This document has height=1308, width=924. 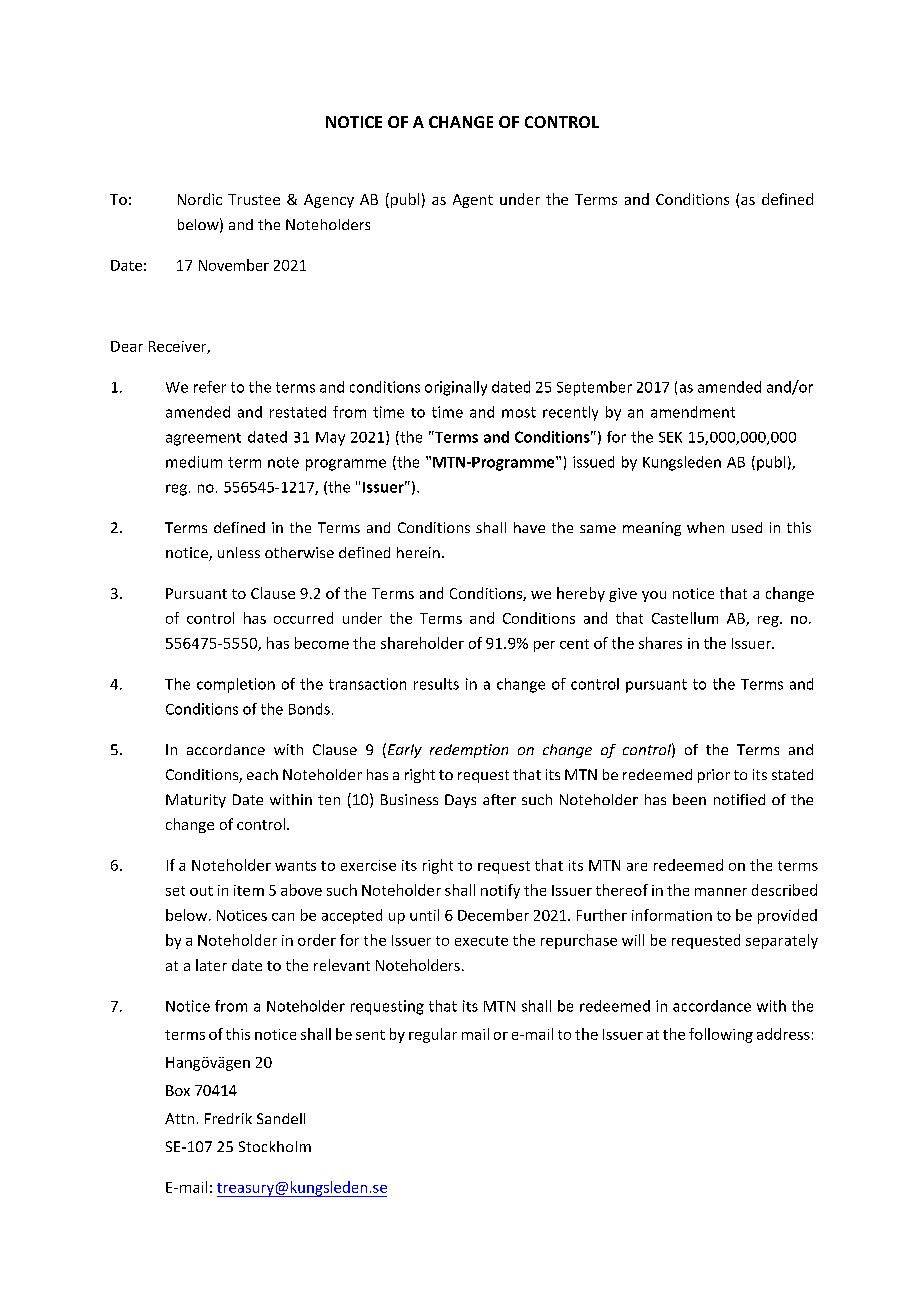 What do you see at coordinates (228, 1118) in the document?
I see `Fredrik` at bounding box center [228, 1118].
